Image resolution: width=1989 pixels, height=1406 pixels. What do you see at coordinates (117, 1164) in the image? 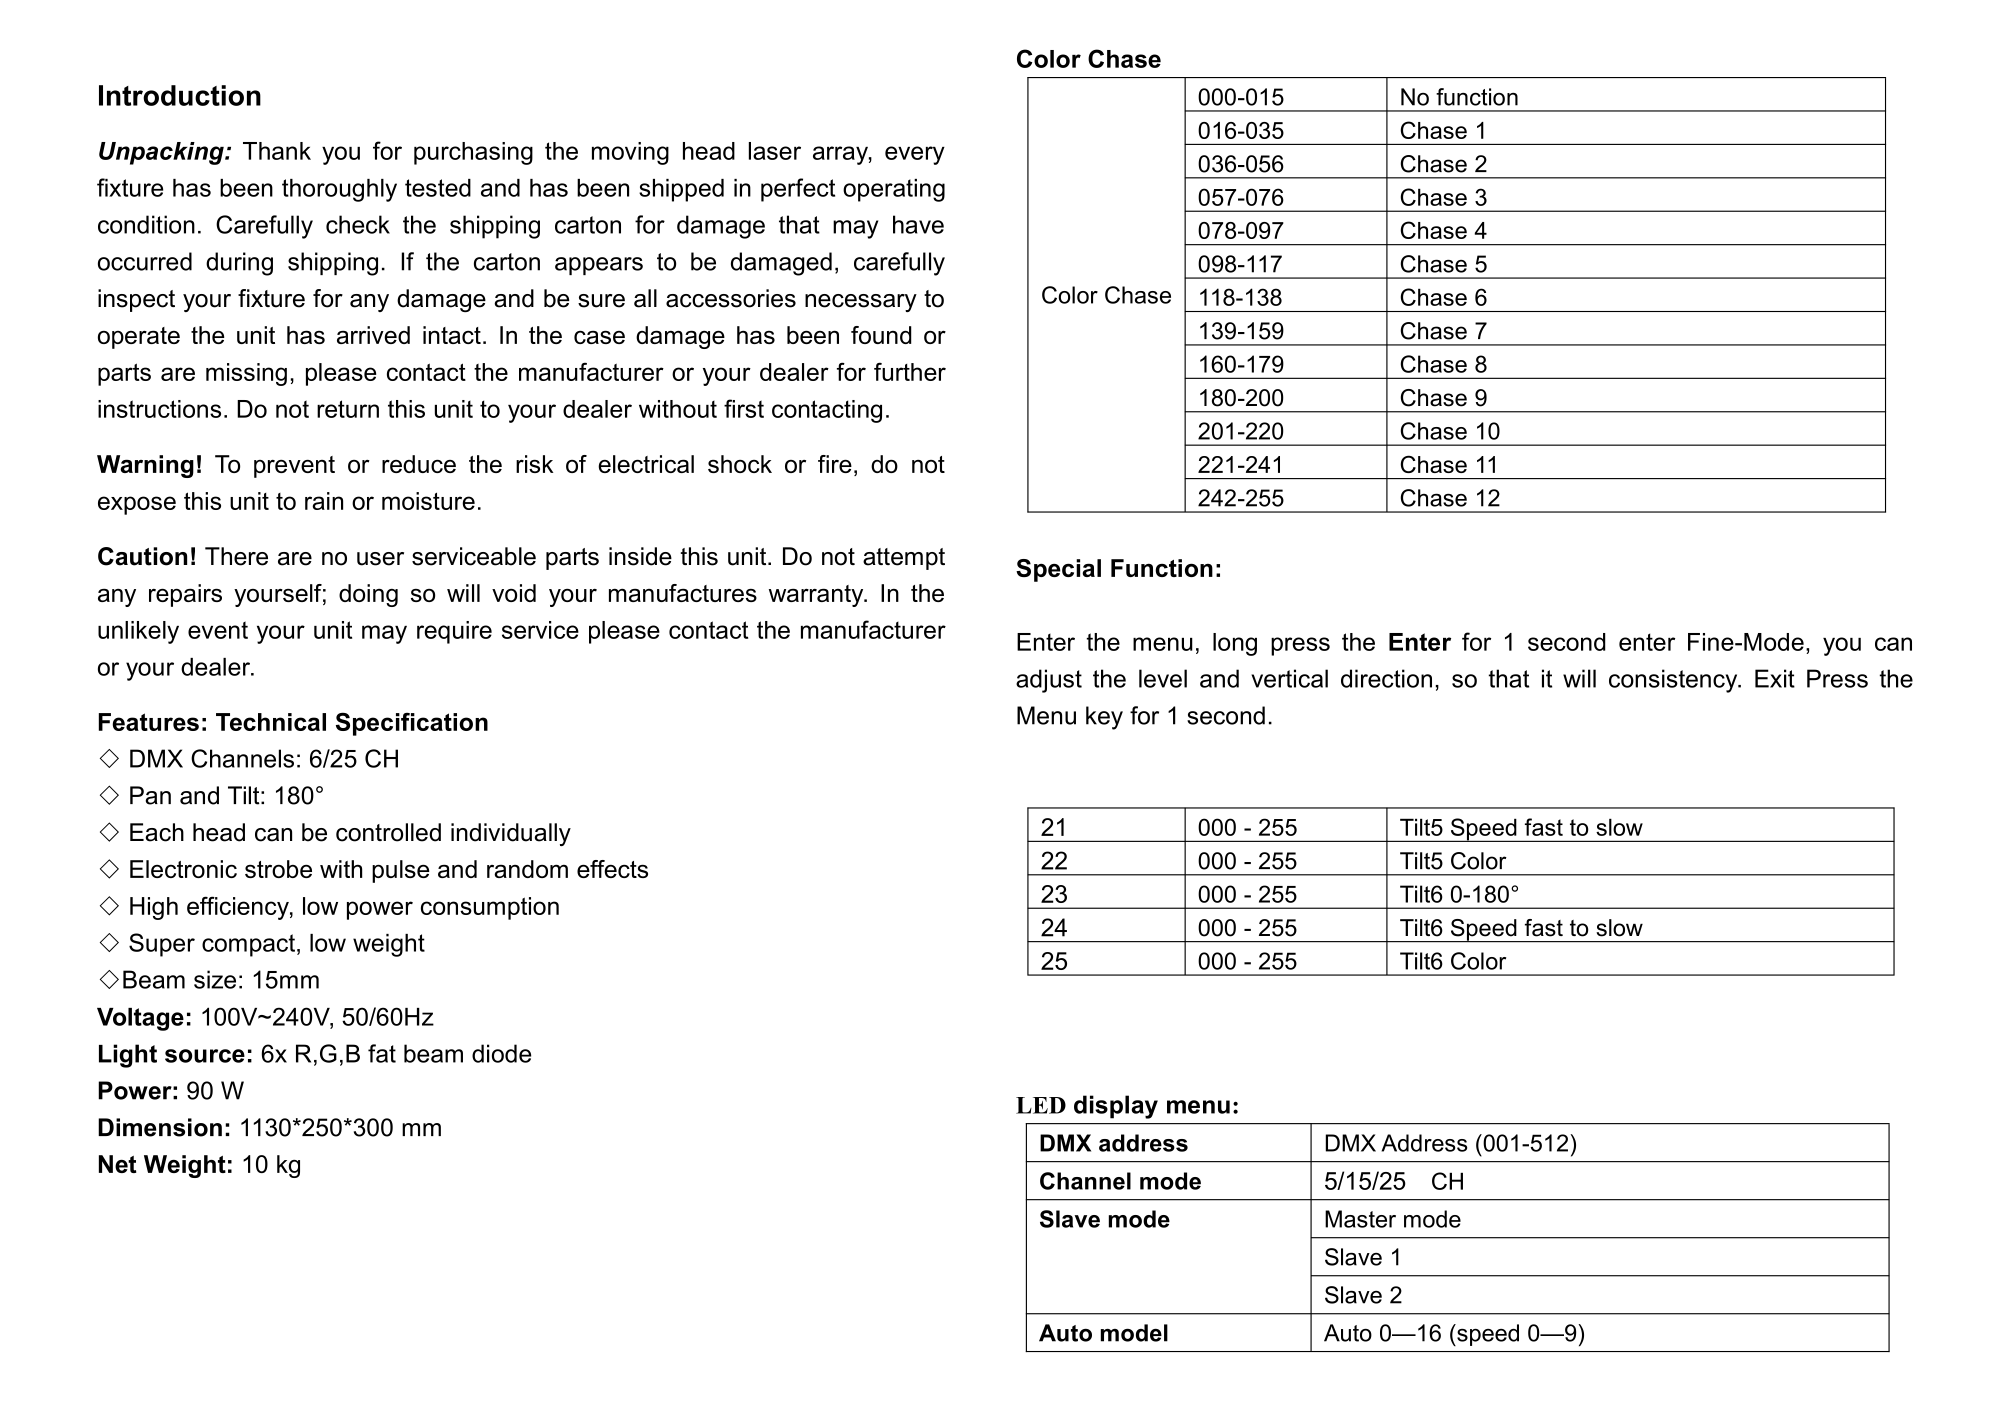
I see `Net` at bounding box center [117, 1164].
